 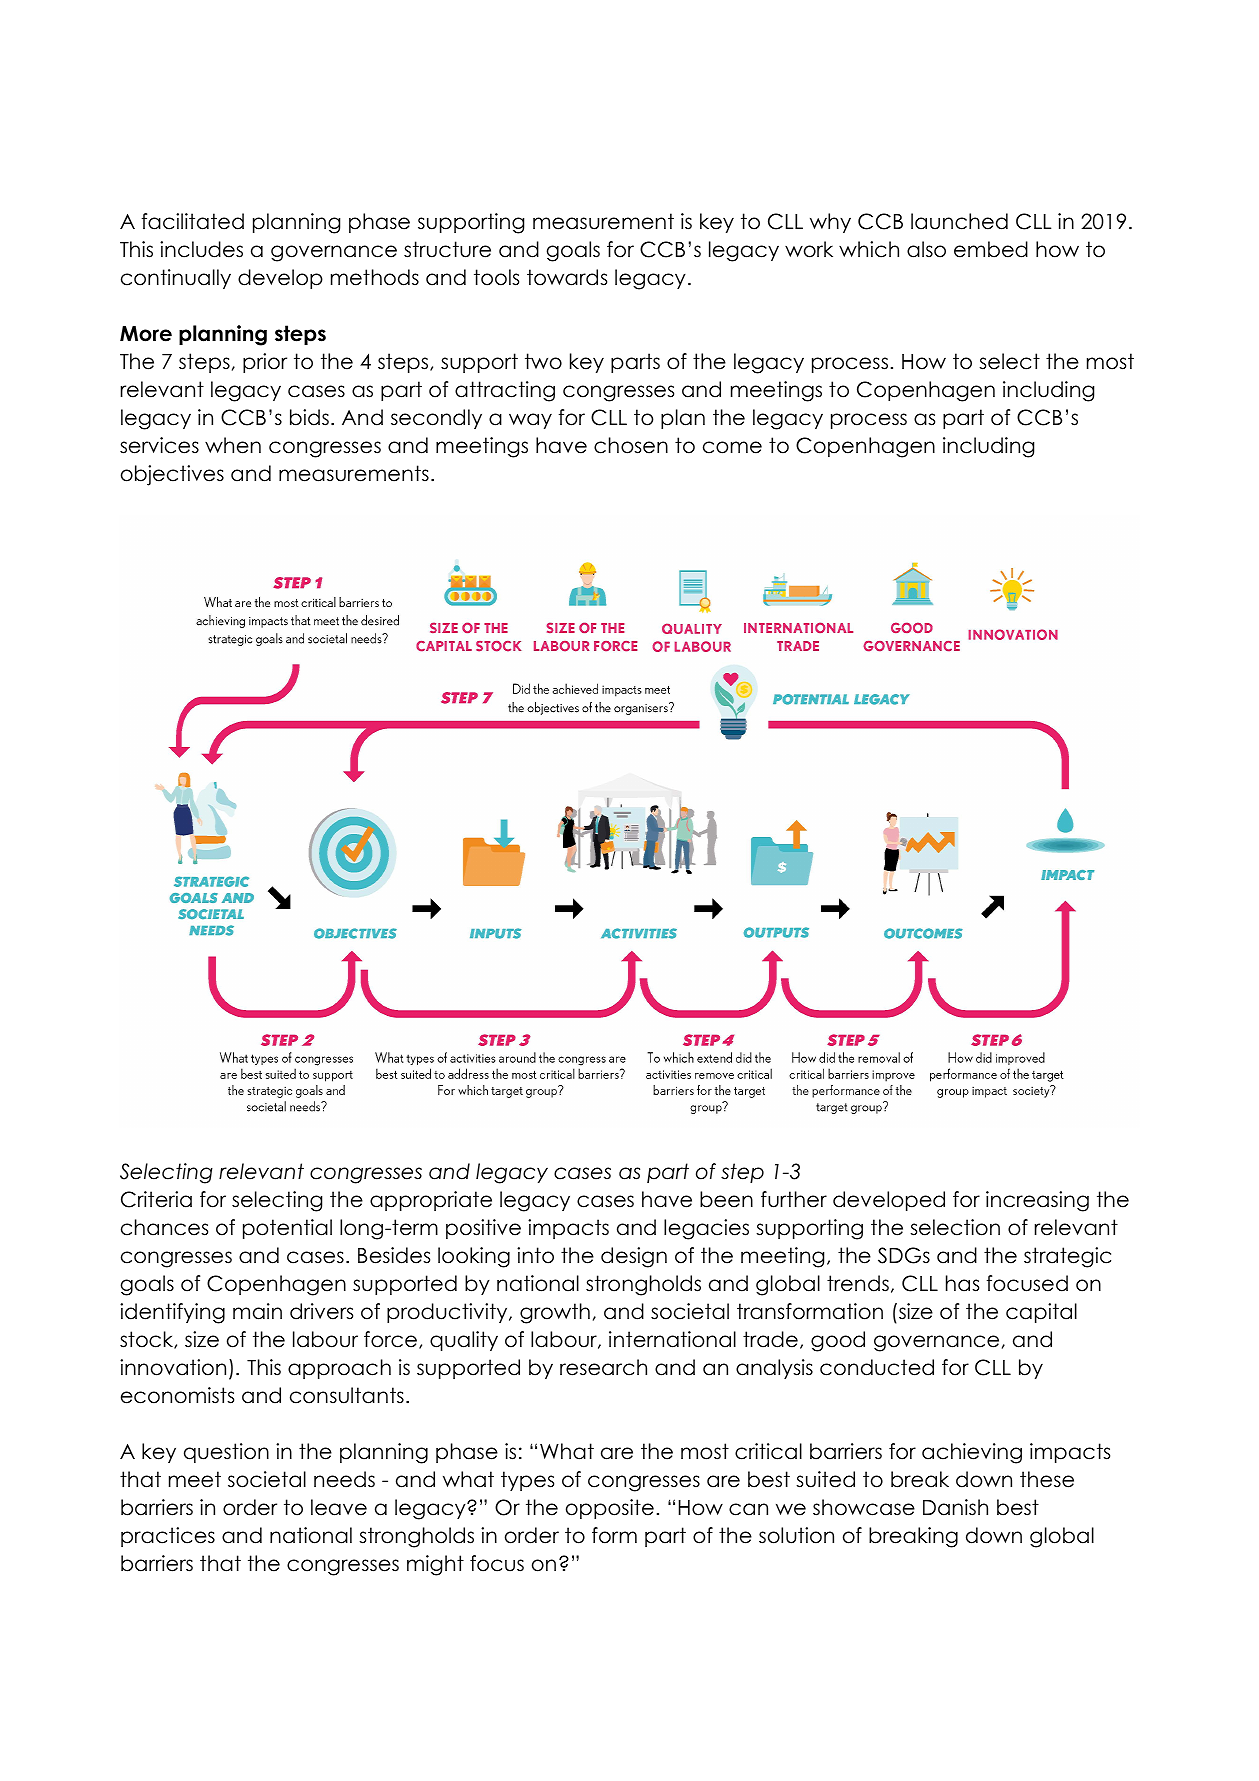 What do you see at coordinates (156, 1199) in the screenshot?
I see `Criteria` at bounding box center [156, 1199].
